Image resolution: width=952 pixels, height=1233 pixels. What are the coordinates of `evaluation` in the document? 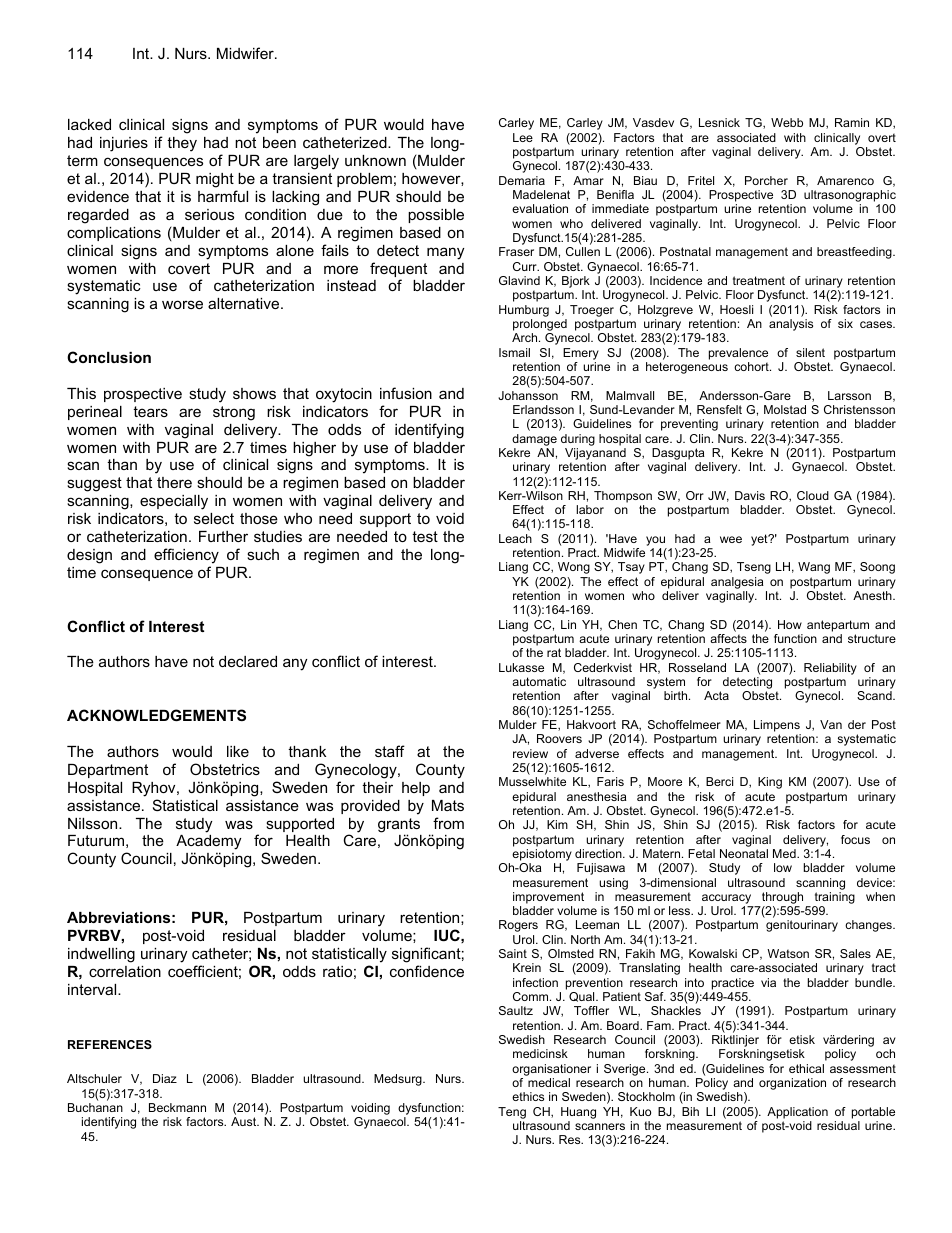 It's located at (540, 208).
